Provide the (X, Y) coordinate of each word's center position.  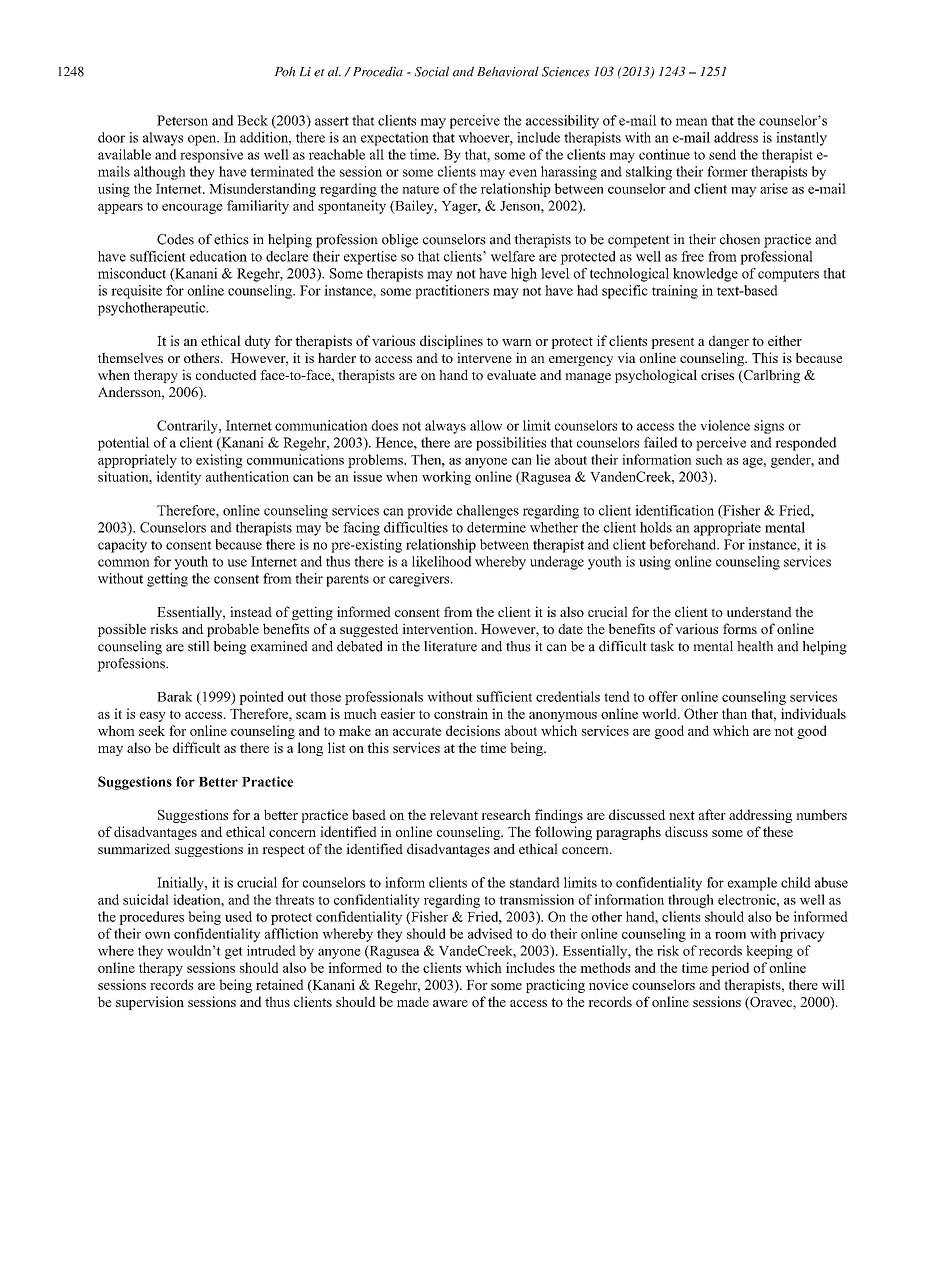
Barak (175, 696)
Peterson (182, 120)
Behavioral (508, 71)
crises (717, 374)
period (730, 969)
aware (450, 1003)
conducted (226, 374)
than (734, 713)
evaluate (511, 375)
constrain (461, 713)
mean (692, 122)
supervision (150, 1003)
